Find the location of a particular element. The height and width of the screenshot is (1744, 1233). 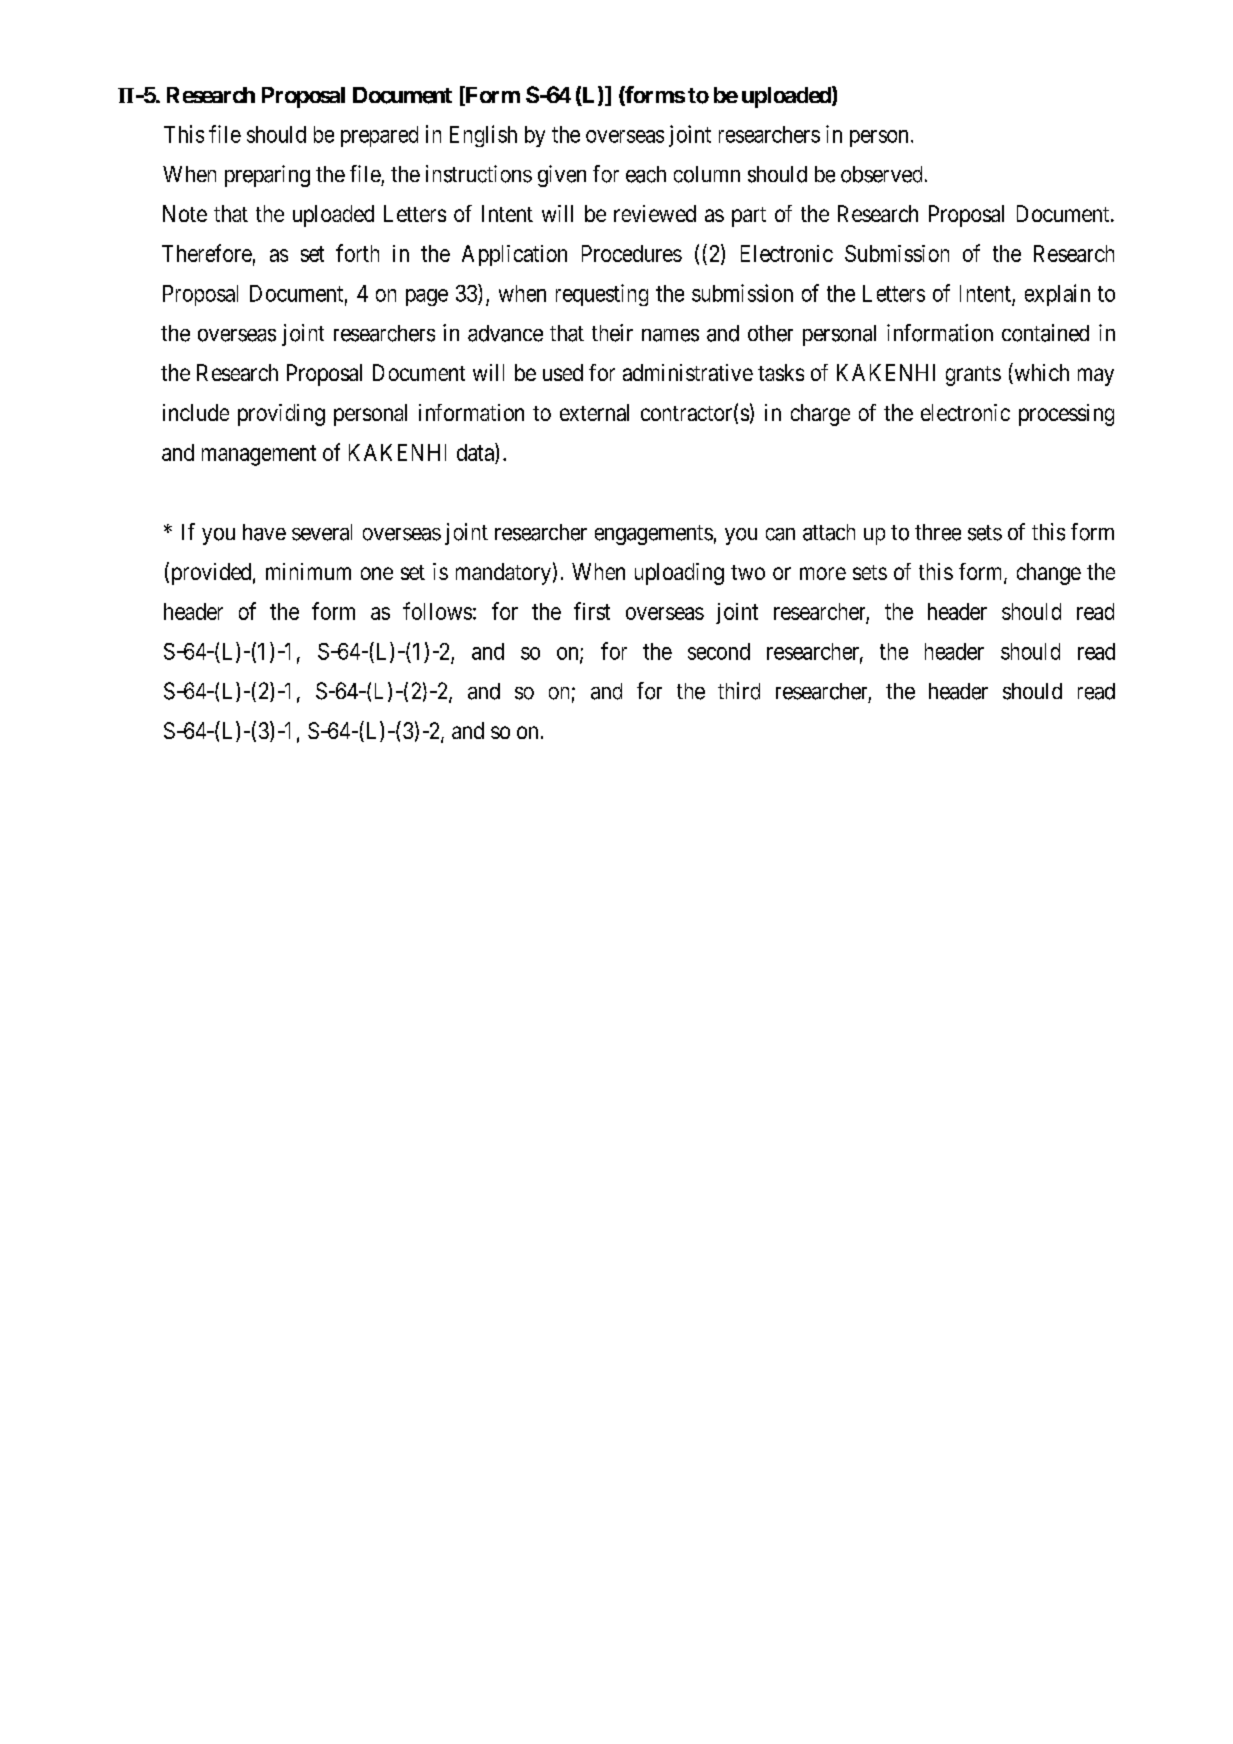

three is located at coordinates (938, 532).
